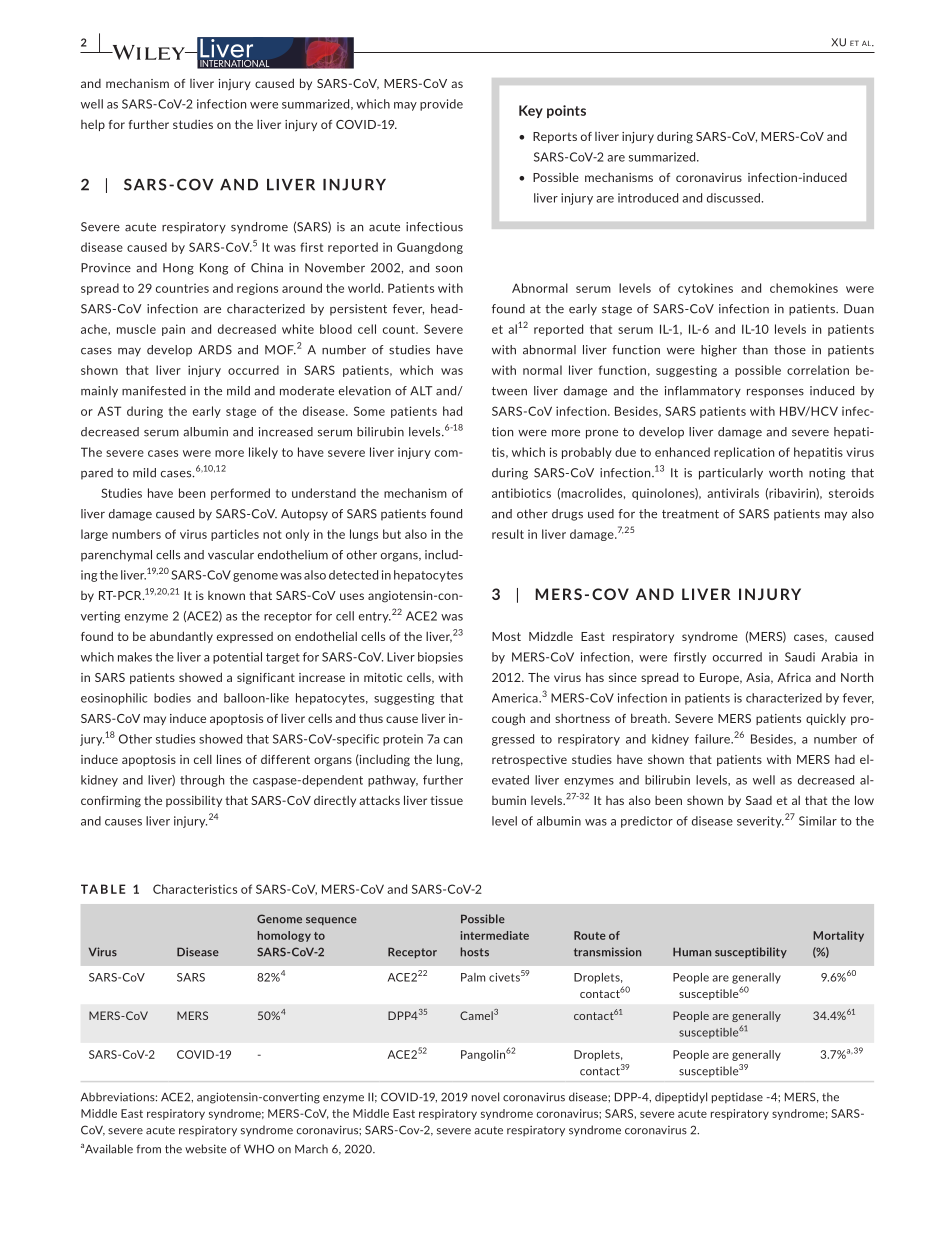 The image size is (952, 1233). Describe the element at coordinates (759, 800) in the screenshot. I see `Saad` at that location.
